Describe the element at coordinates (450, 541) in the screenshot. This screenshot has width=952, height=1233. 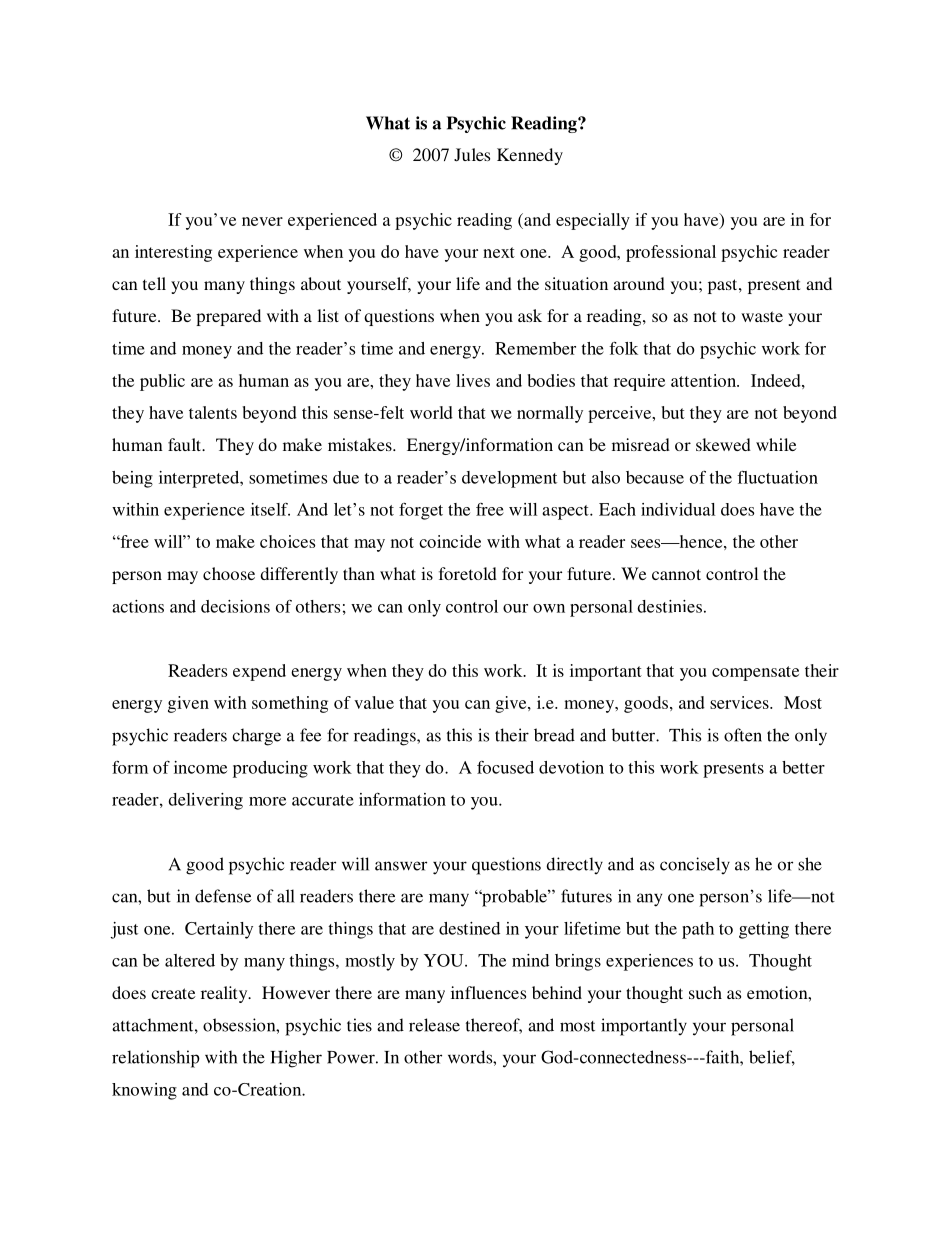
I see `coincide` at that location.
